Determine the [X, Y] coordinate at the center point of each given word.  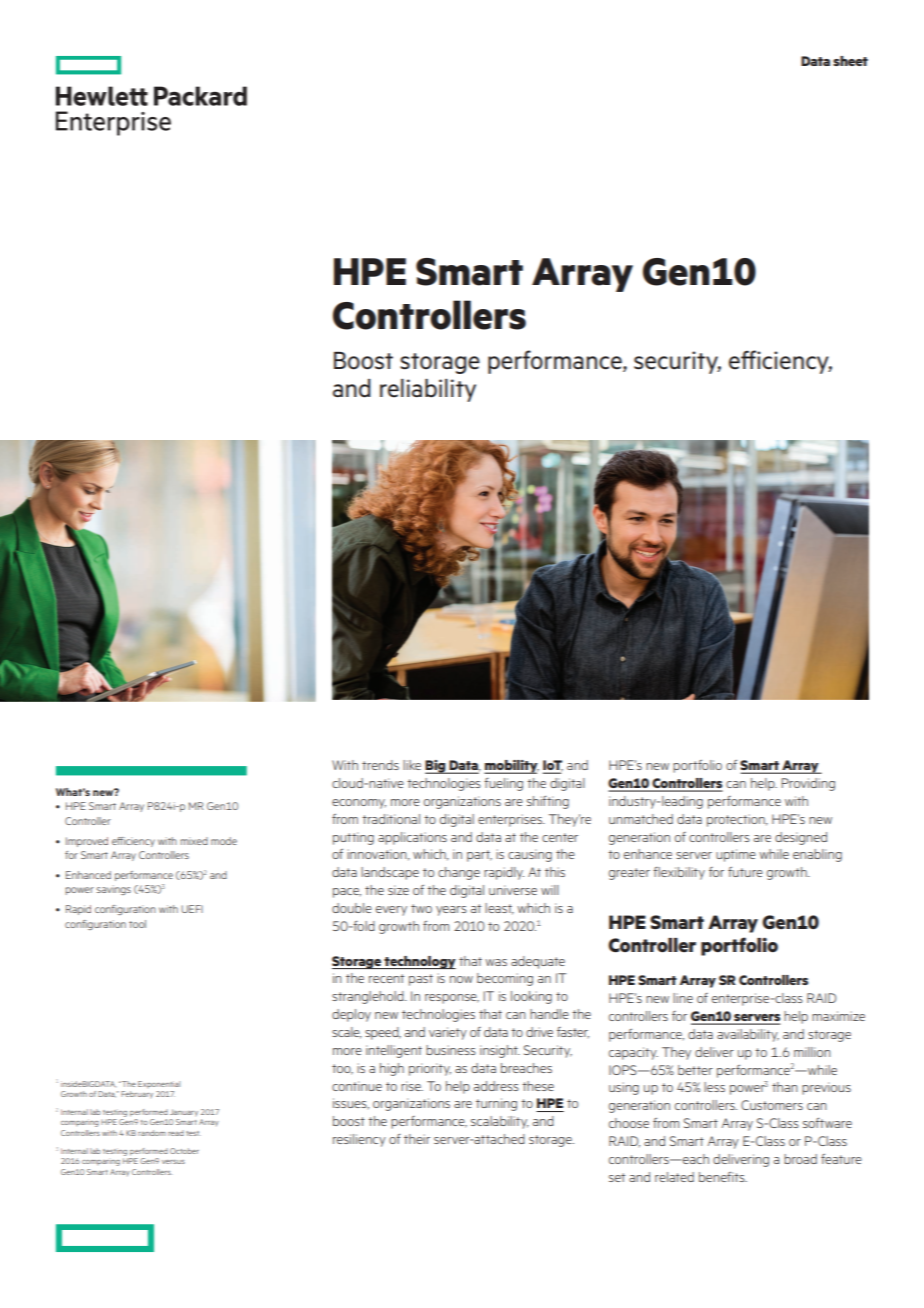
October [184, 1151]
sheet [850, 61]
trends [380, 765]
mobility [511, 767]
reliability [428, 390]
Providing [808, 784]
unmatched [641, 819]
